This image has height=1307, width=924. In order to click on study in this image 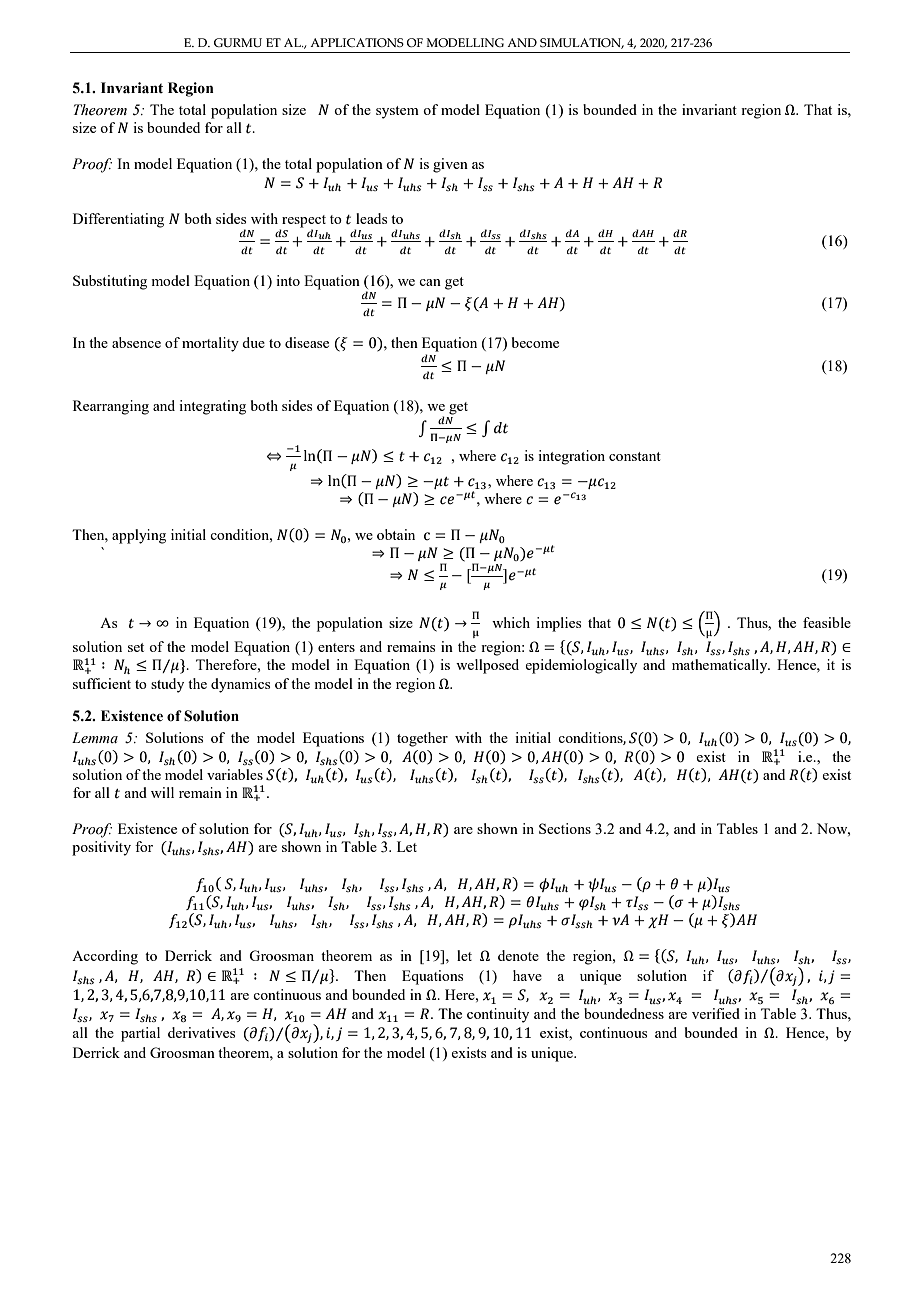, I will do `click(167, 685)`.
